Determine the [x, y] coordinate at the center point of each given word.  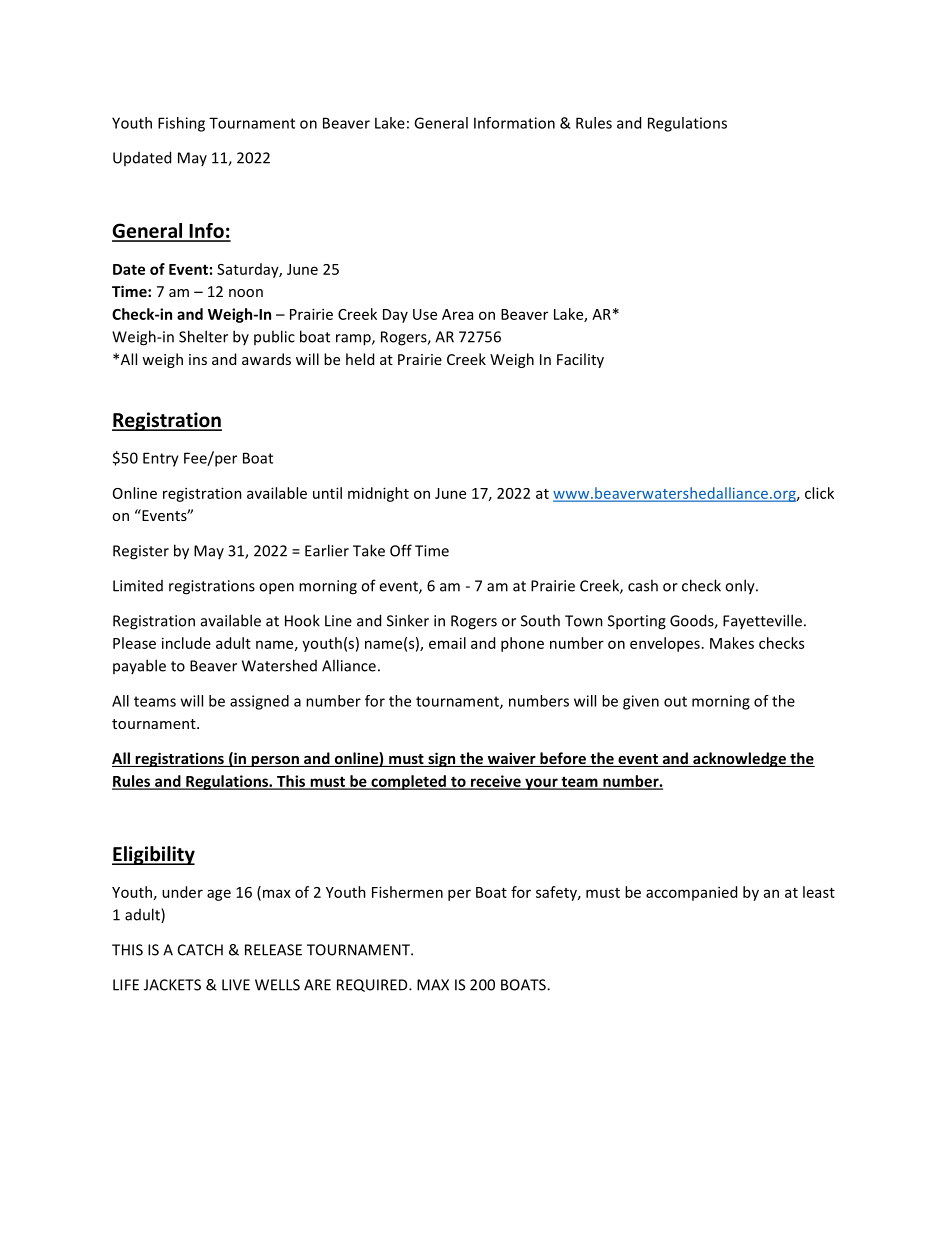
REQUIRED [373, 985]
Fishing [181, 124]
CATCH [200, 950]
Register [141, 552]
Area [457, 314]
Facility [580, 360]
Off [401, 550]
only [741, 587]
